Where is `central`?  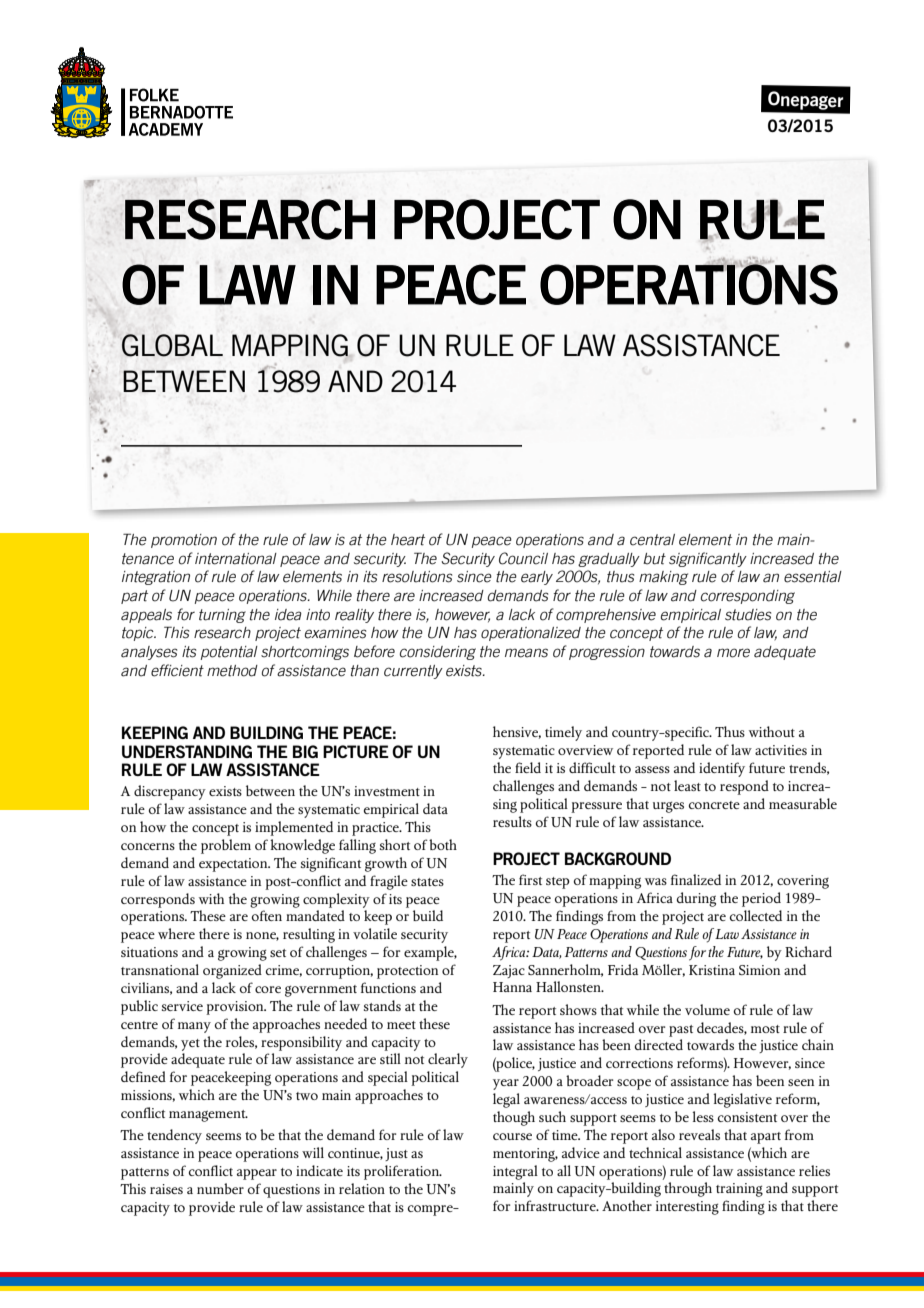
central is located at coordinates (652, 540).
